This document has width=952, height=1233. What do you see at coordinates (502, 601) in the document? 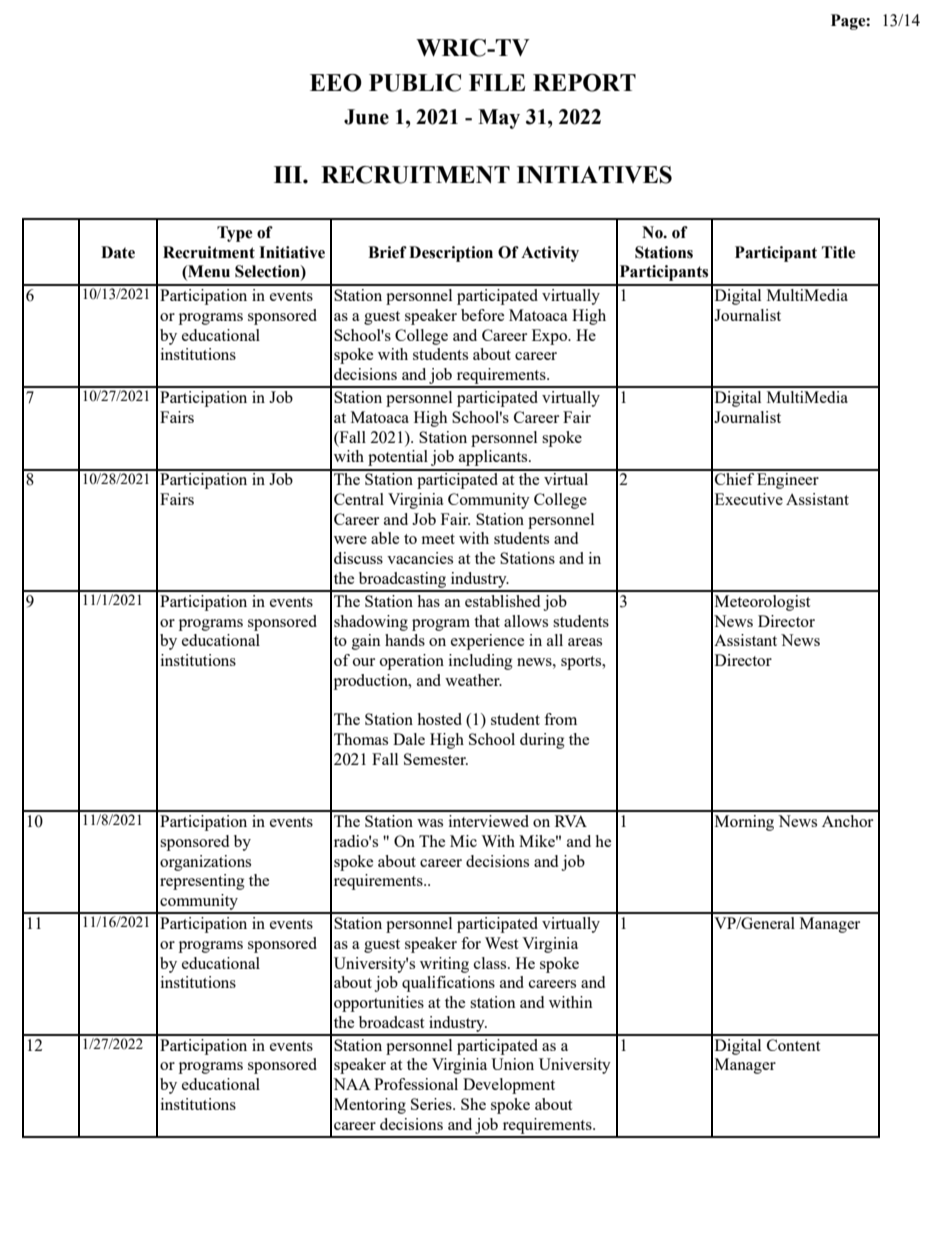
I see `established` at bounding box center [502, 601].
